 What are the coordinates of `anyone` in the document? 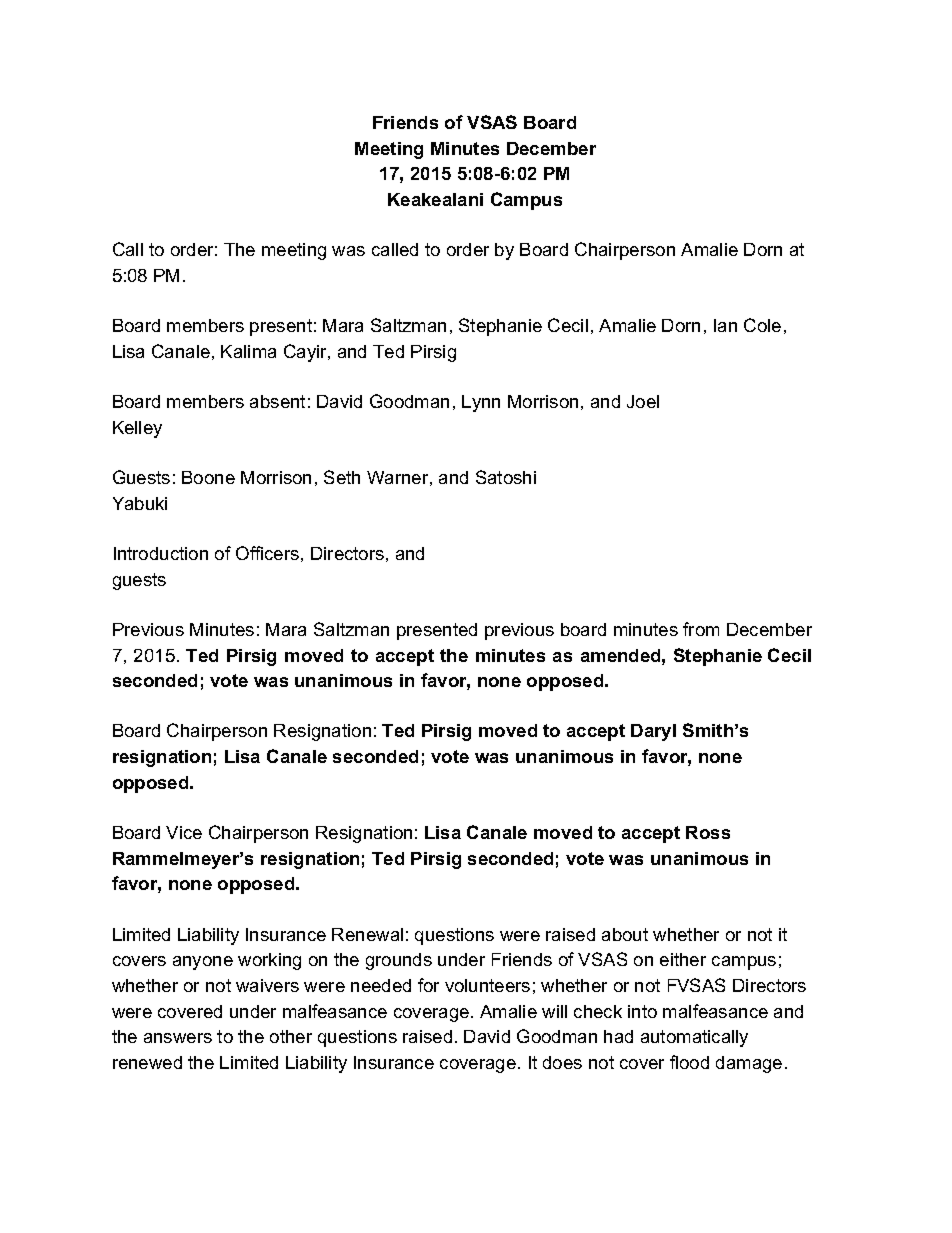 It's located at (203, 963).
